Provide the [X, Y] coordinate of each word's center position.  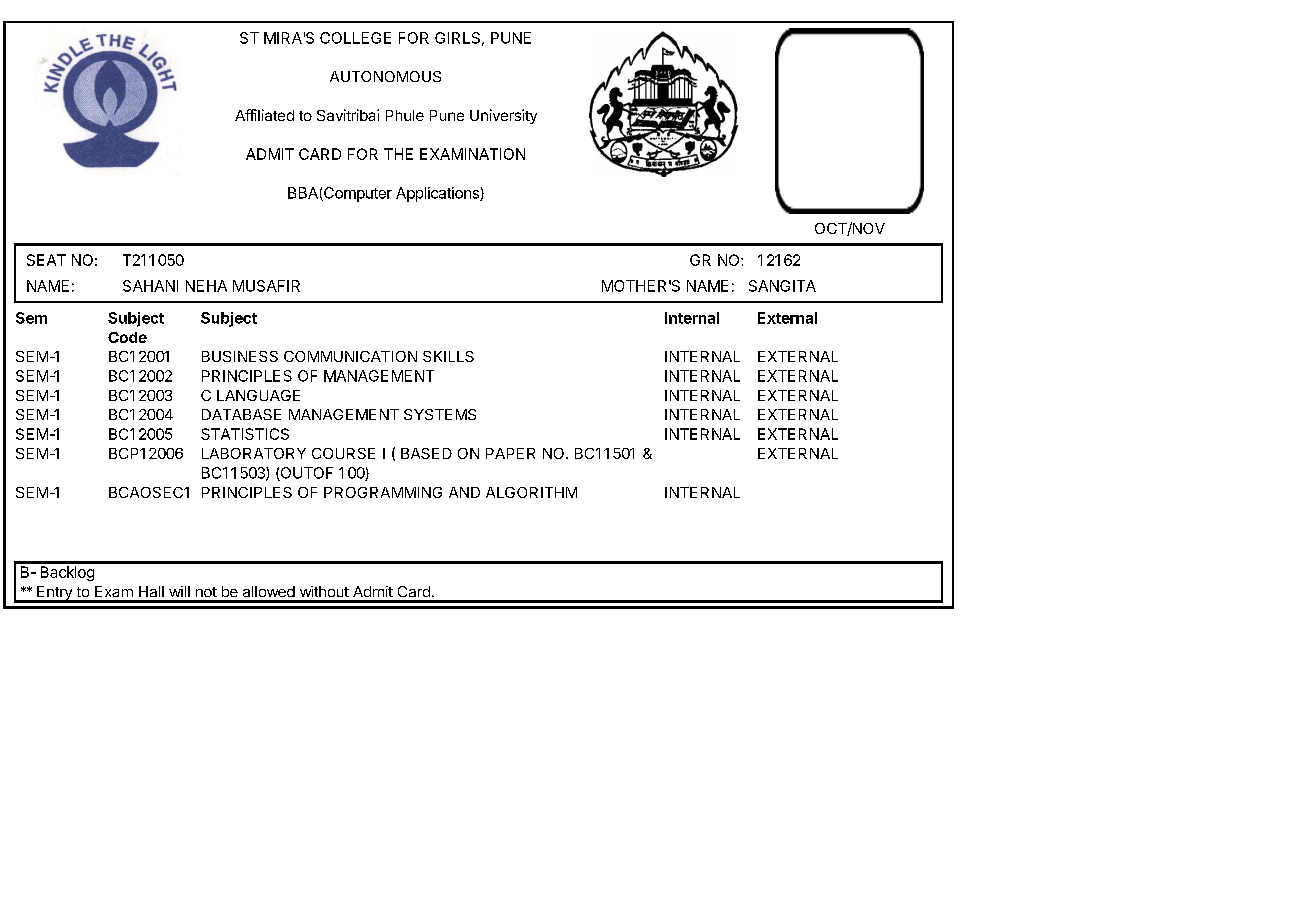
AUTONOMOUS [385, 76]
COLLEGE [355, 38]
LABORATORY [254, 453]
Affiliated [264, 115]
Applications [438, 194]
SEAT [46, 260]
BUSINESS [240, 356]
